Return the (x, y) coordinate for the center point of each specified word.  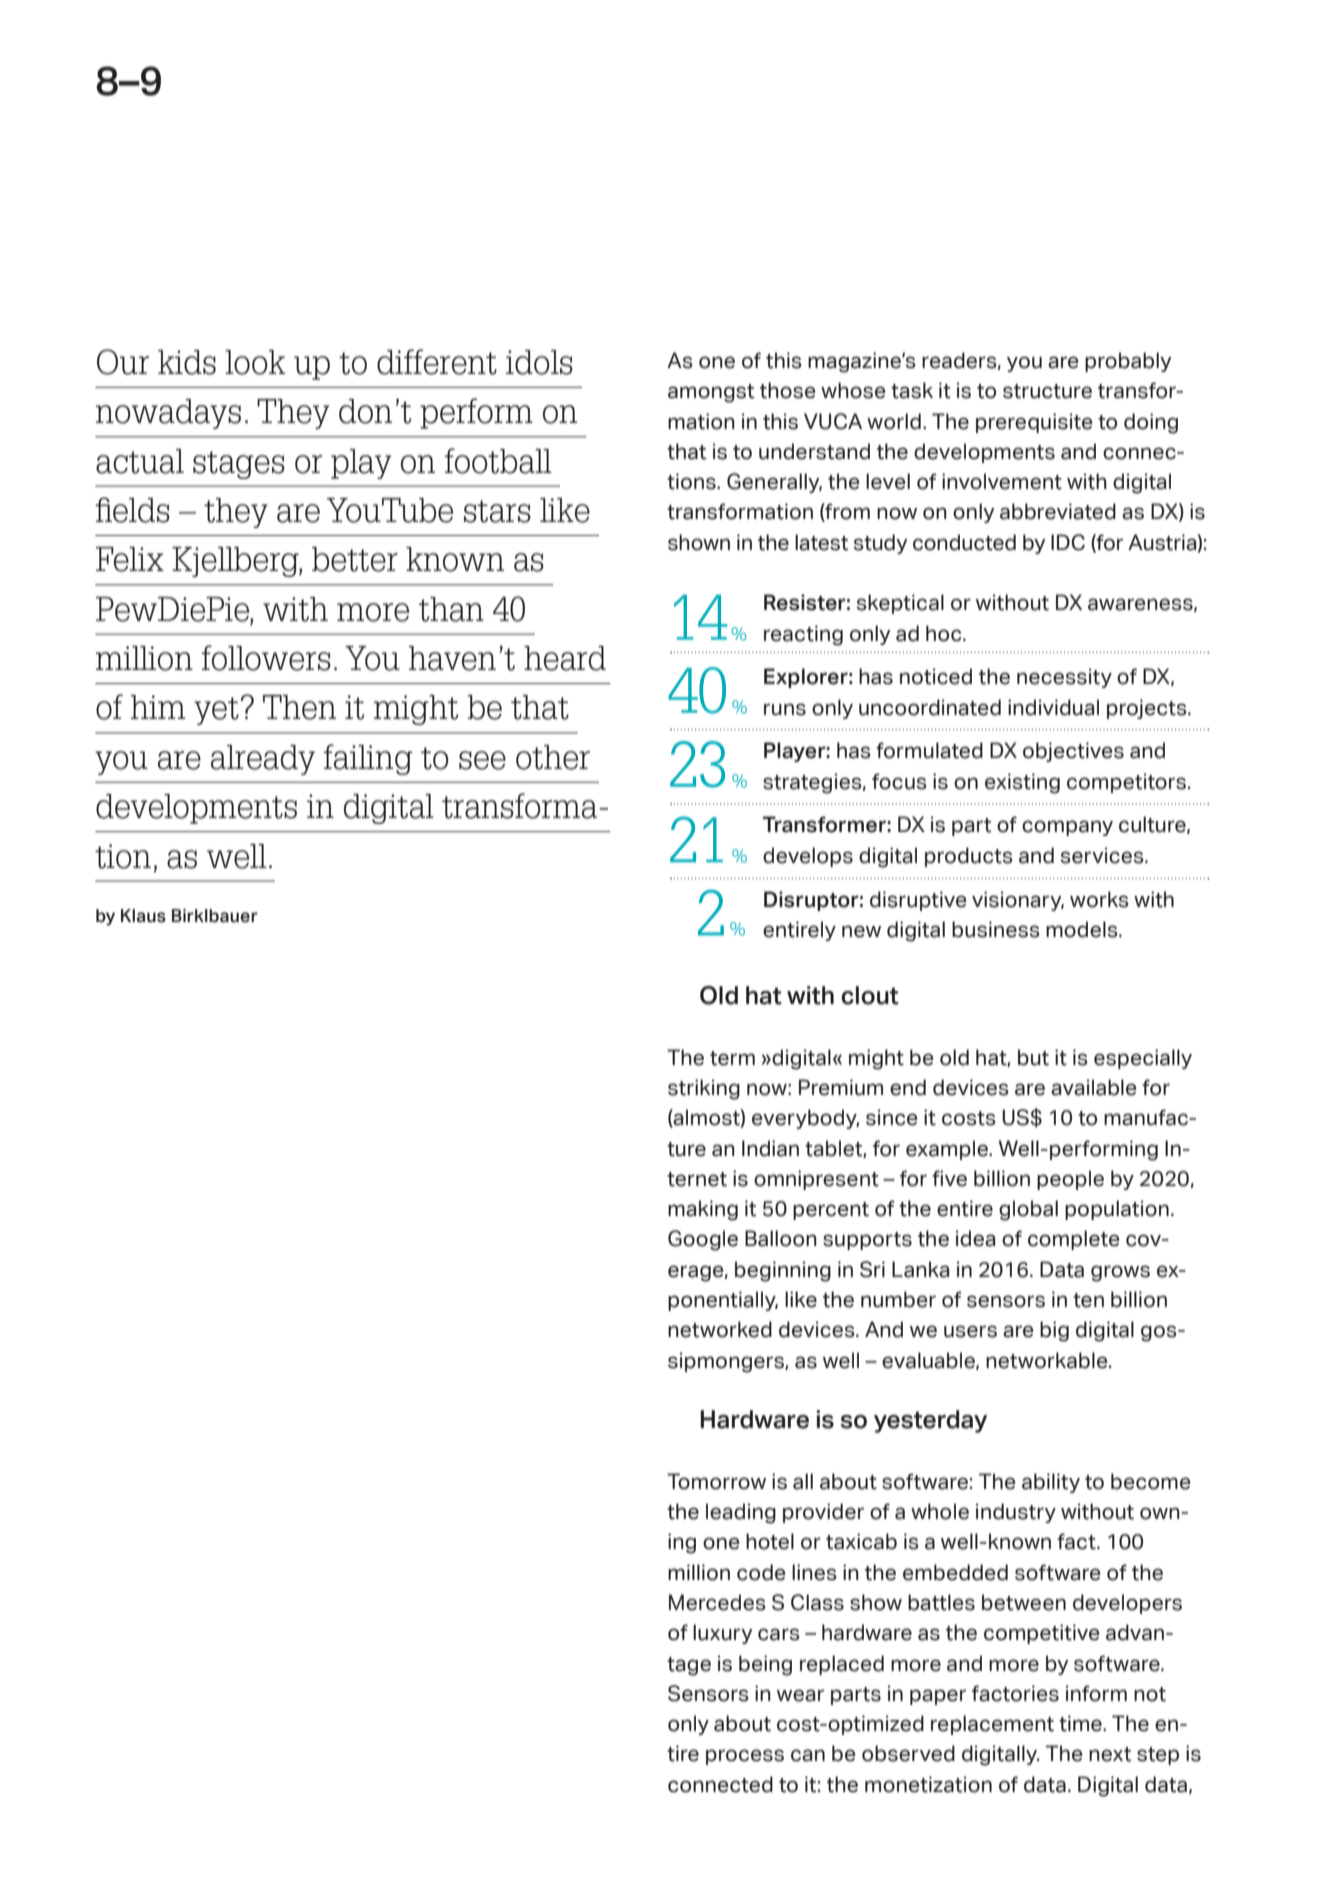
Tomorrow (716, 1481)
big (1054, 1331)
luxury (723, 1634)
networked (720, 1329)
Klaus (143, 916)
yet (216, 711)
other (553, 757)
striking (704, 1089)
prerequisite (1034, 423)
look (255, 362)
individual (1053, 707)
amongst (711, 393)
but (1033, 1057)
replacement (992, 1725)
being (765, 1665)
